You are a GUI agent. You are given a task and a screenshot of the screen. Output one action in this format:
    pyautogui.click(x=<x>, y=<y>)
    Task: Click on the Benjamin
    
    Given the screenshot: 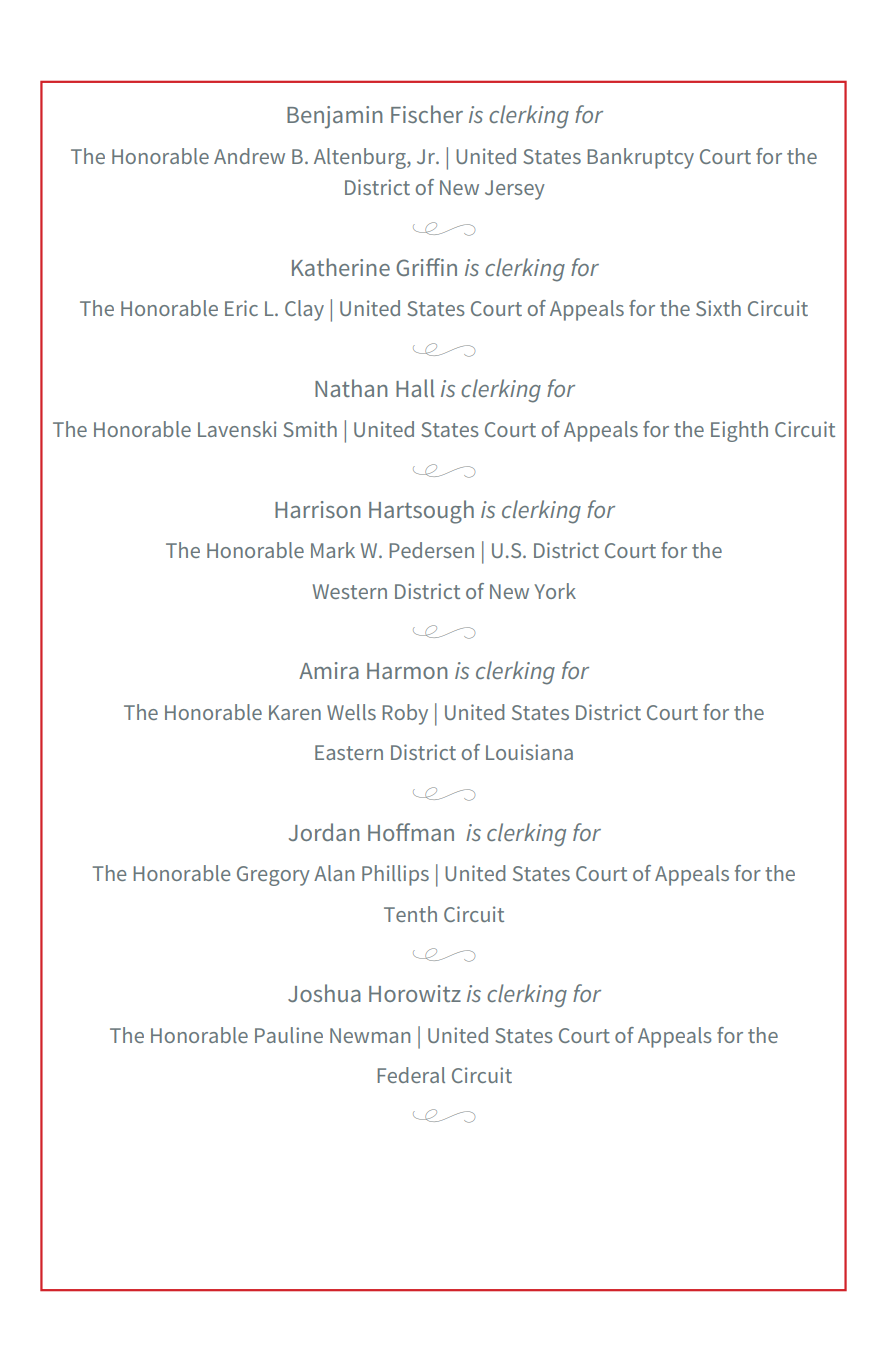 What is the action you would take?
    pyautogui.click(x=334, y=117)
